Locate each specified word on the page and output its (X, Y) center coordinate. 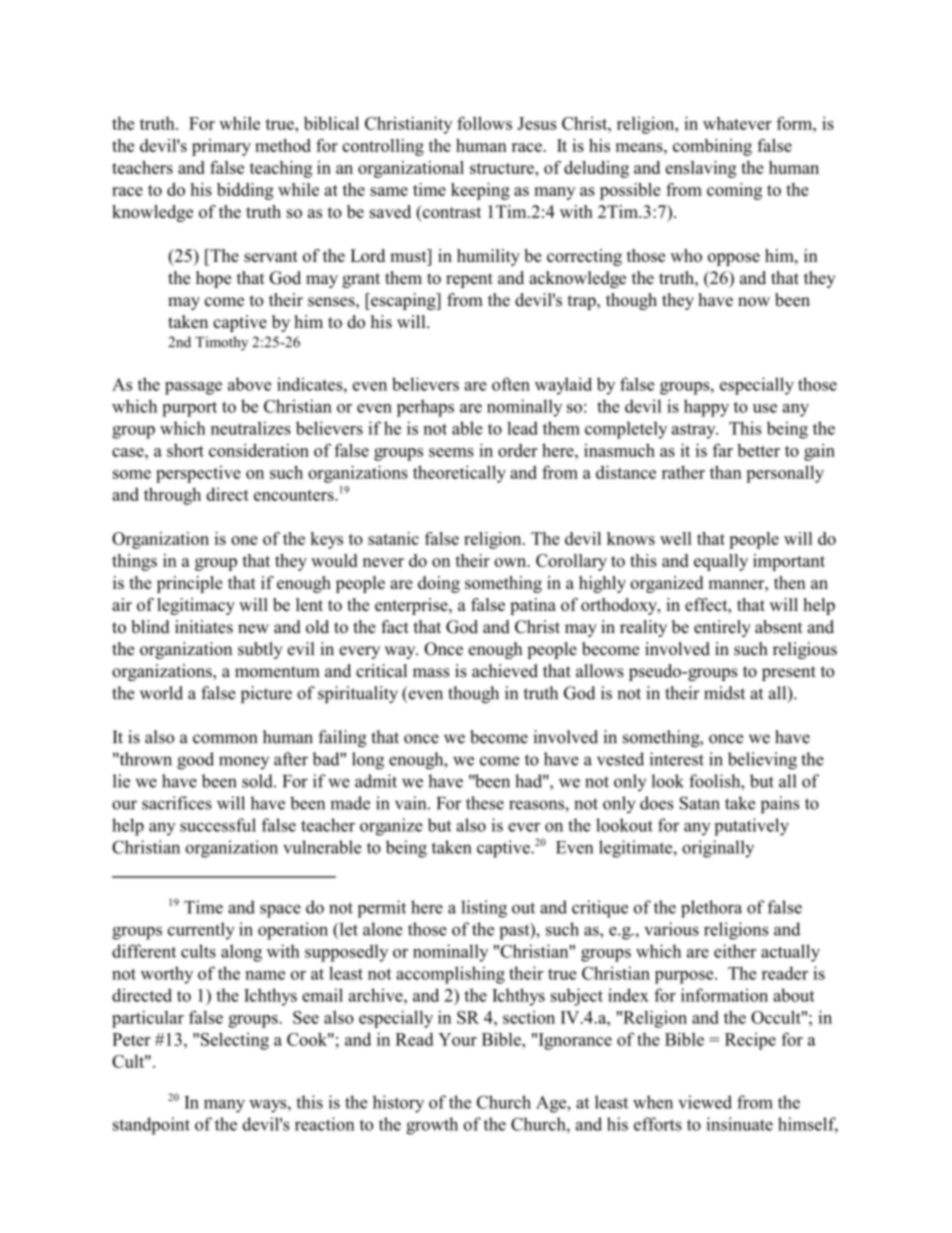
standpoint (151, 1126)
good (195, 761)
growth (432, 1126)
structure (503, 168)
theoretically (459, 474)
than (726, 472)
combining (712, 147)
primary (221, 147)
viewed (705, 1102)
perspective (198, 474)
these (485, 803)
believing (762, 761)
